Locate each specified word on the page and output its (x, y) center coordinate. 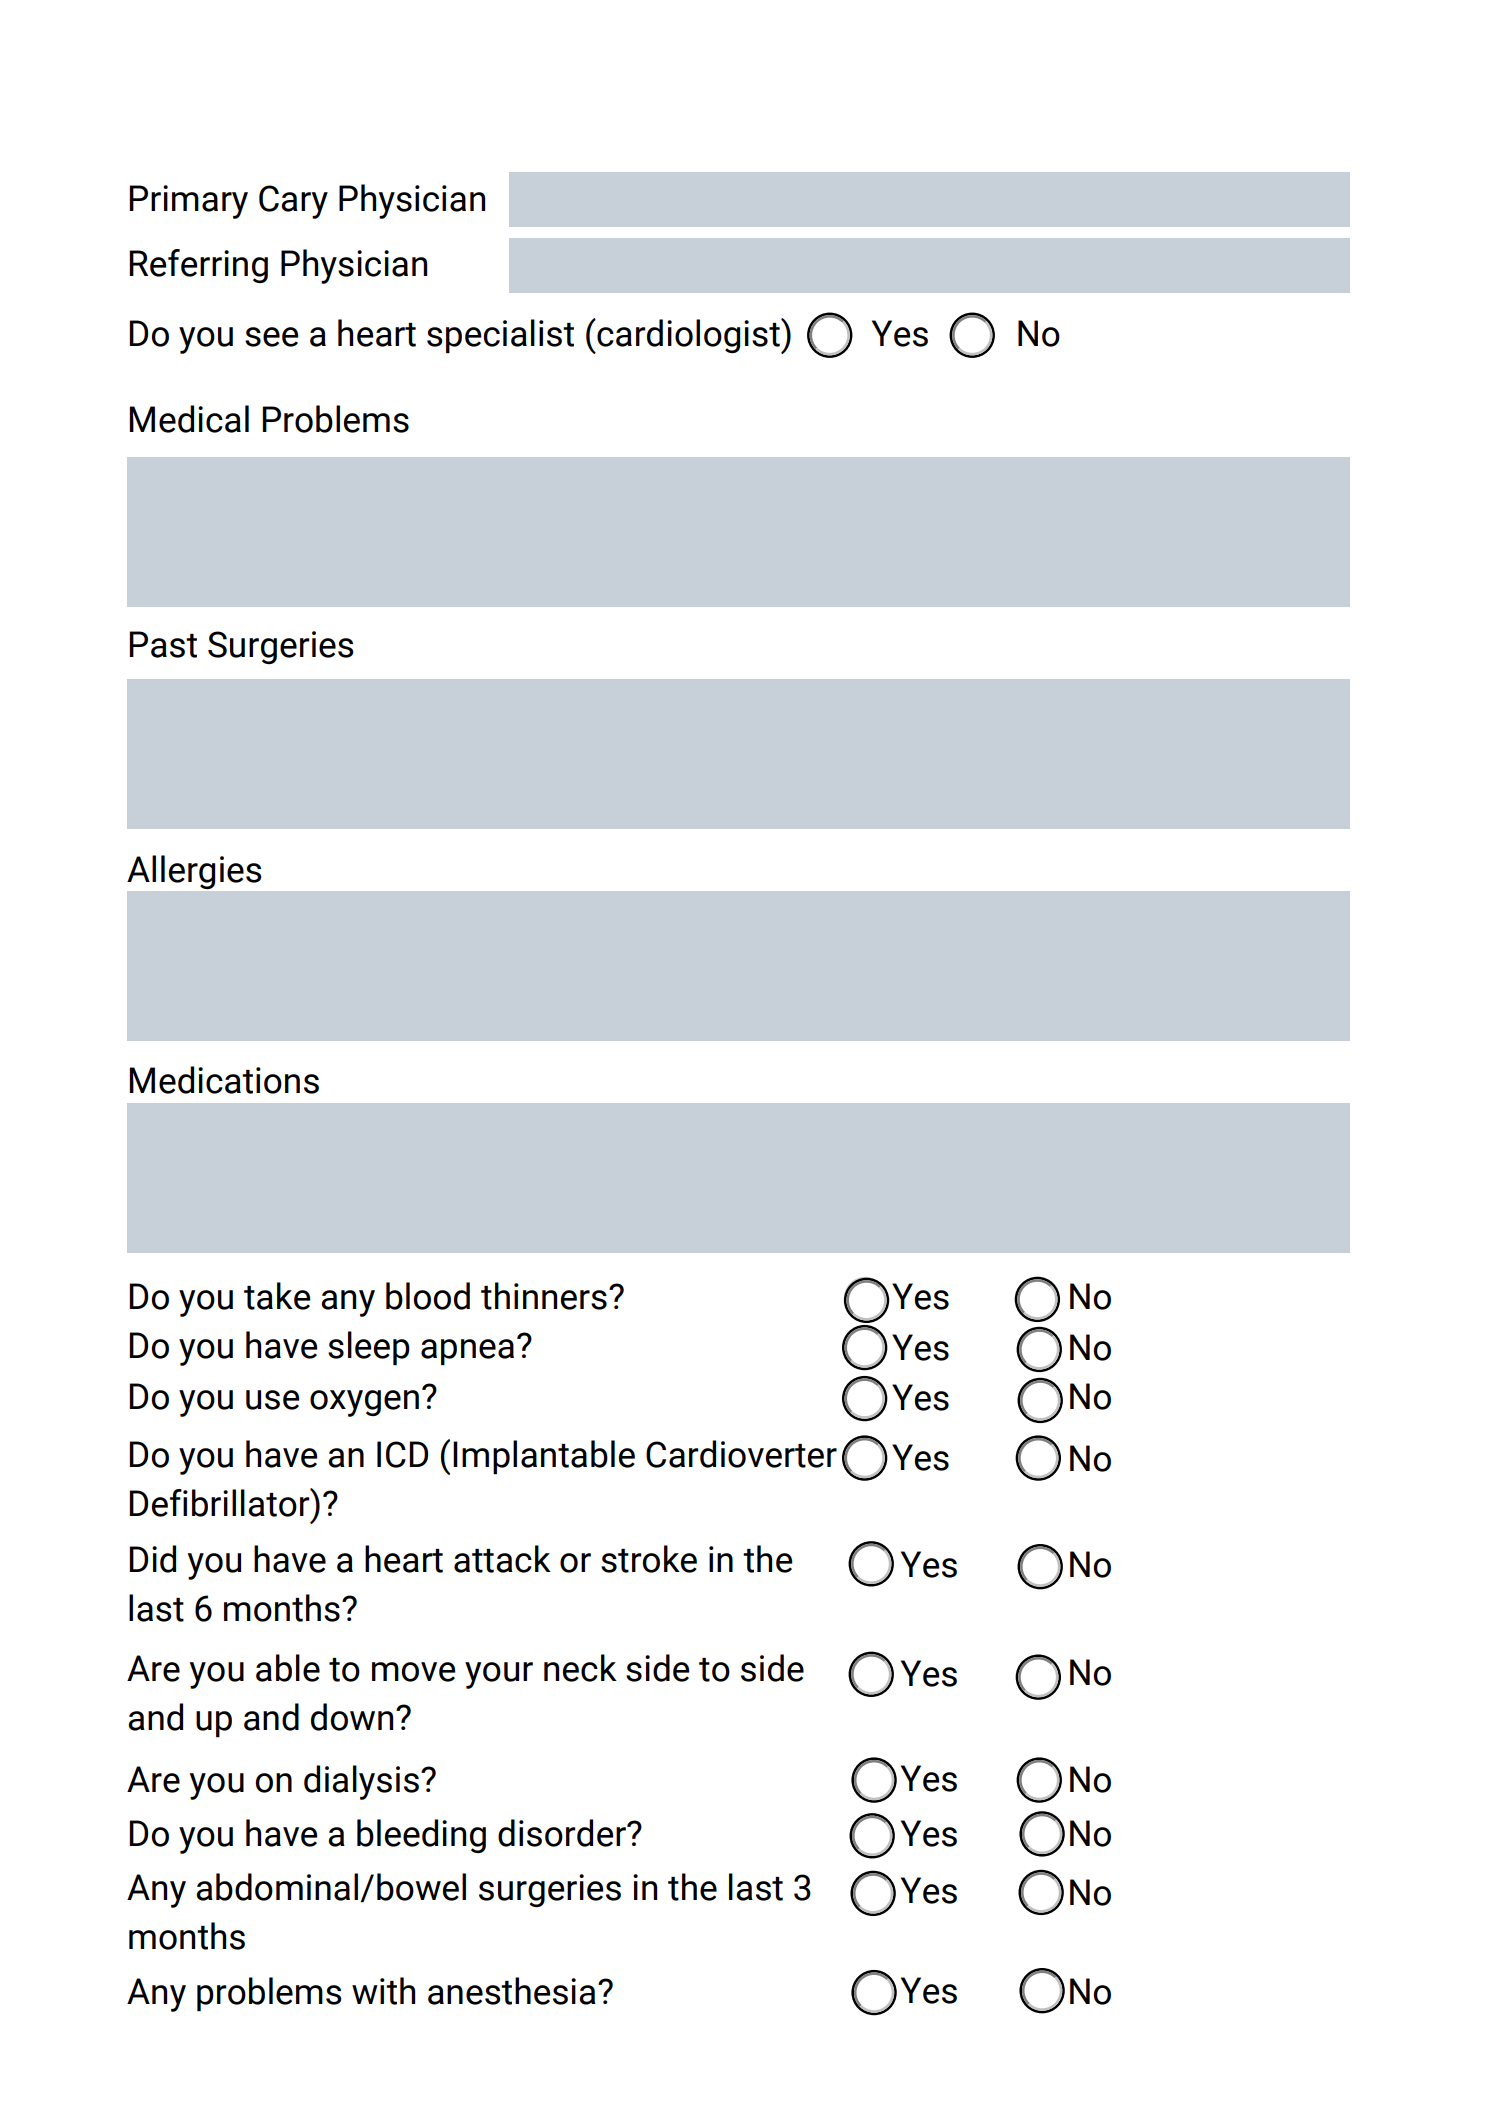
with (383, 1991)
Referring (198, 266)
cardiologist (688, 336)
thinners (544, 1296)
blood (428, 1296)
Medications (224, 1080)
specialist (500, 336)
